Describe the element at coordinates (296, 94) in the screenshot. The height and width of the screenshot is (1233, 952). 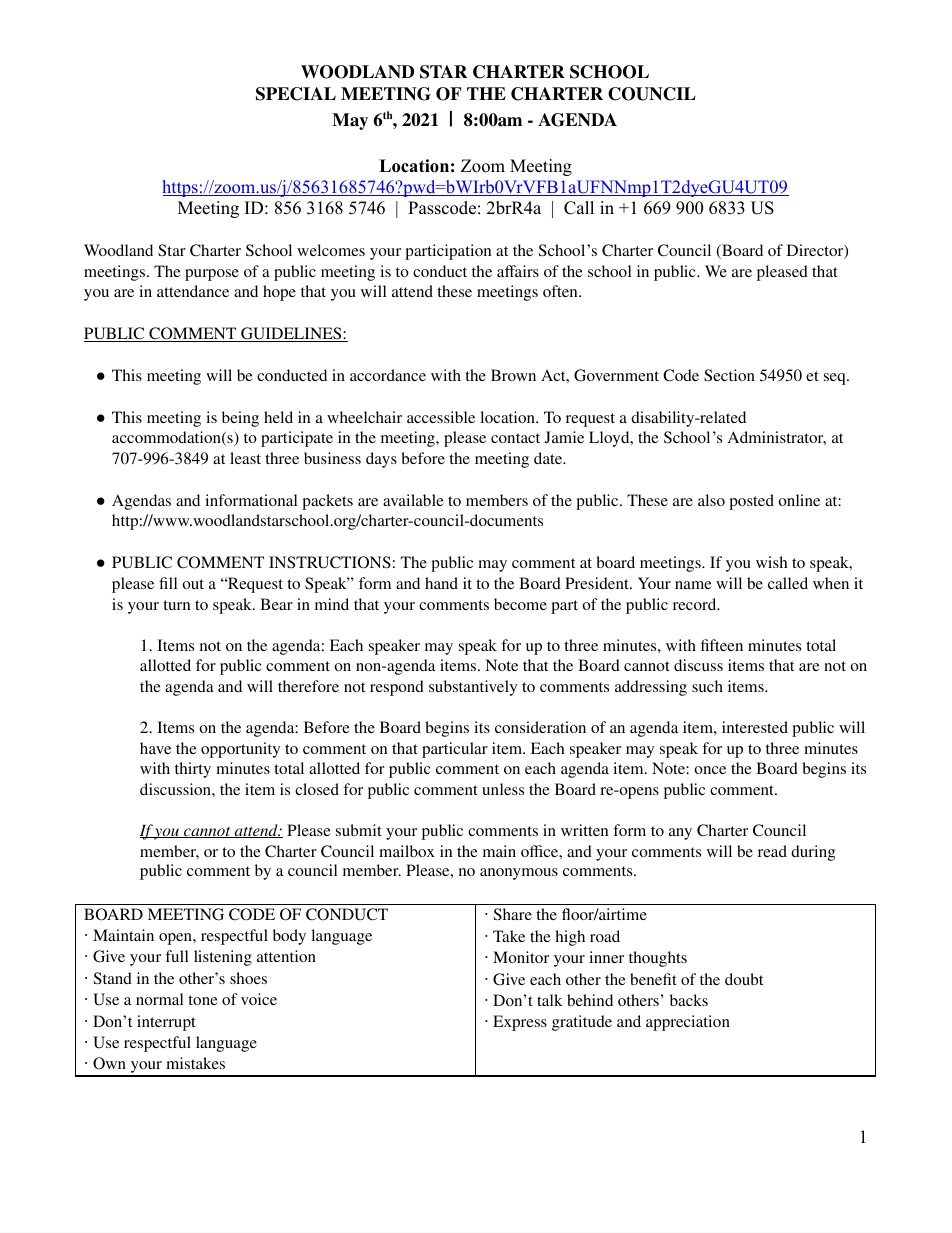
I see `SPECIAL` at that location.
